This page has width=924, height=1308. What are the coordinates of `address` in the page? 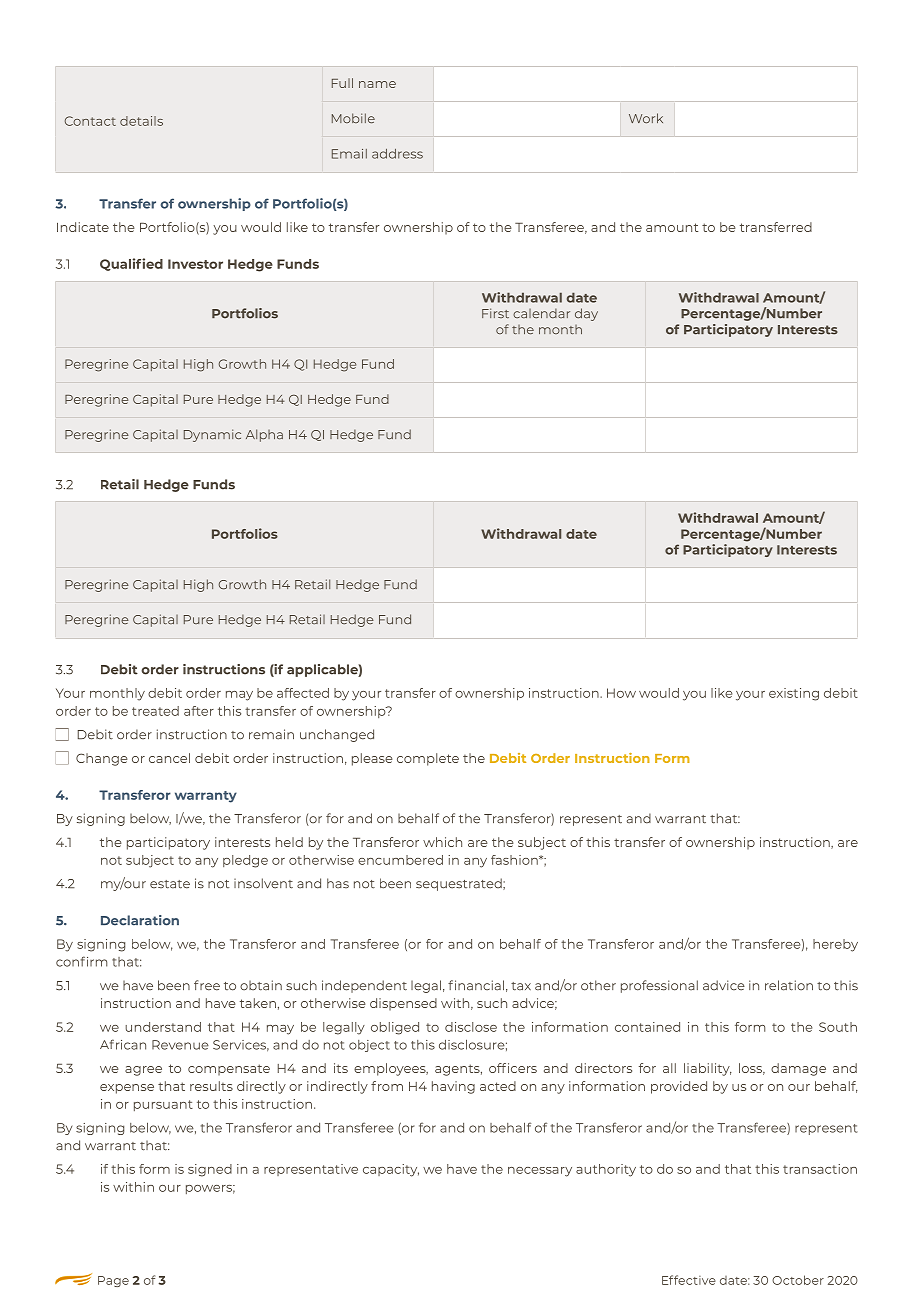 It's located at (397, 154).
